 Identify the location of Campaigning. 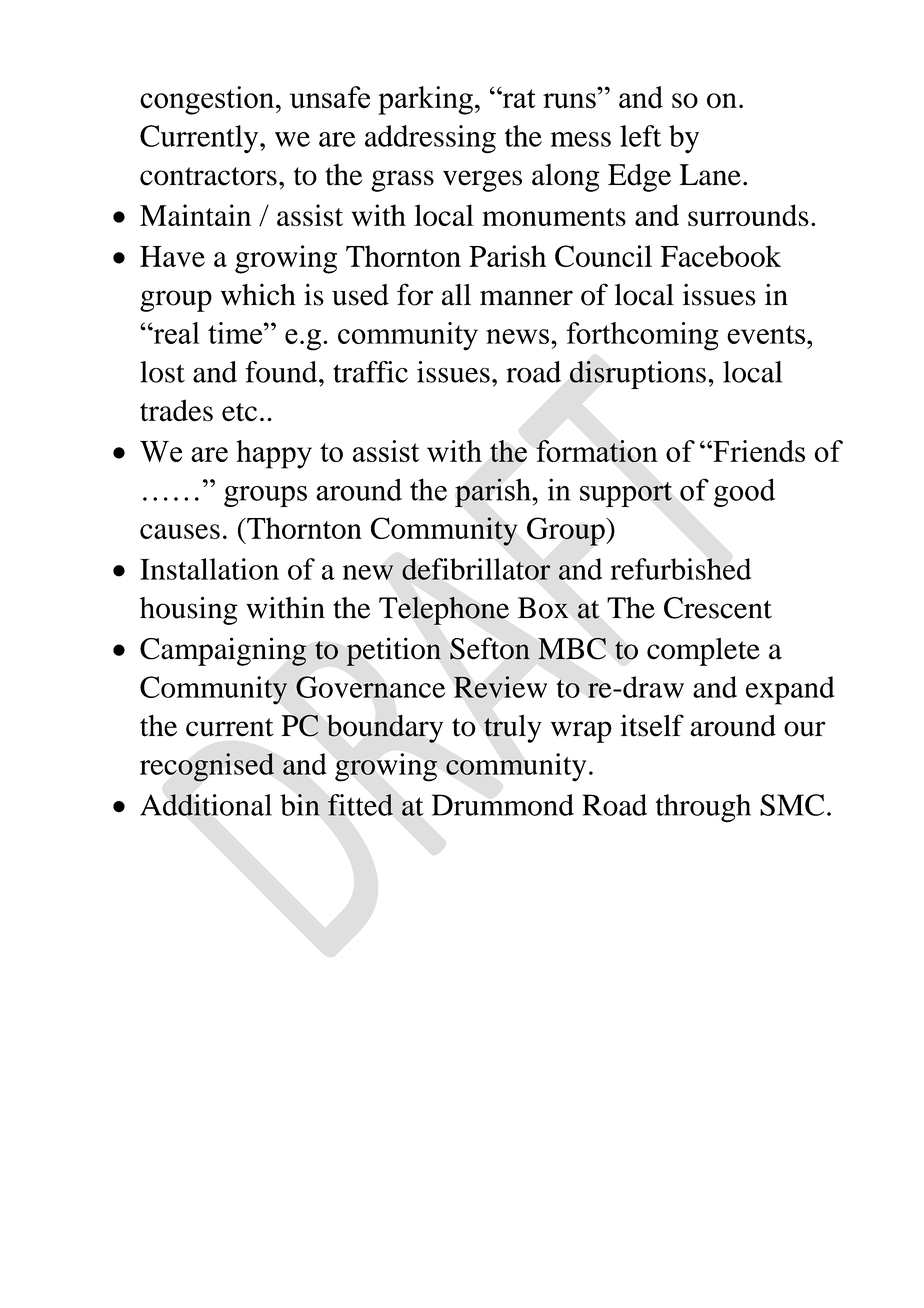
(223, 651).
